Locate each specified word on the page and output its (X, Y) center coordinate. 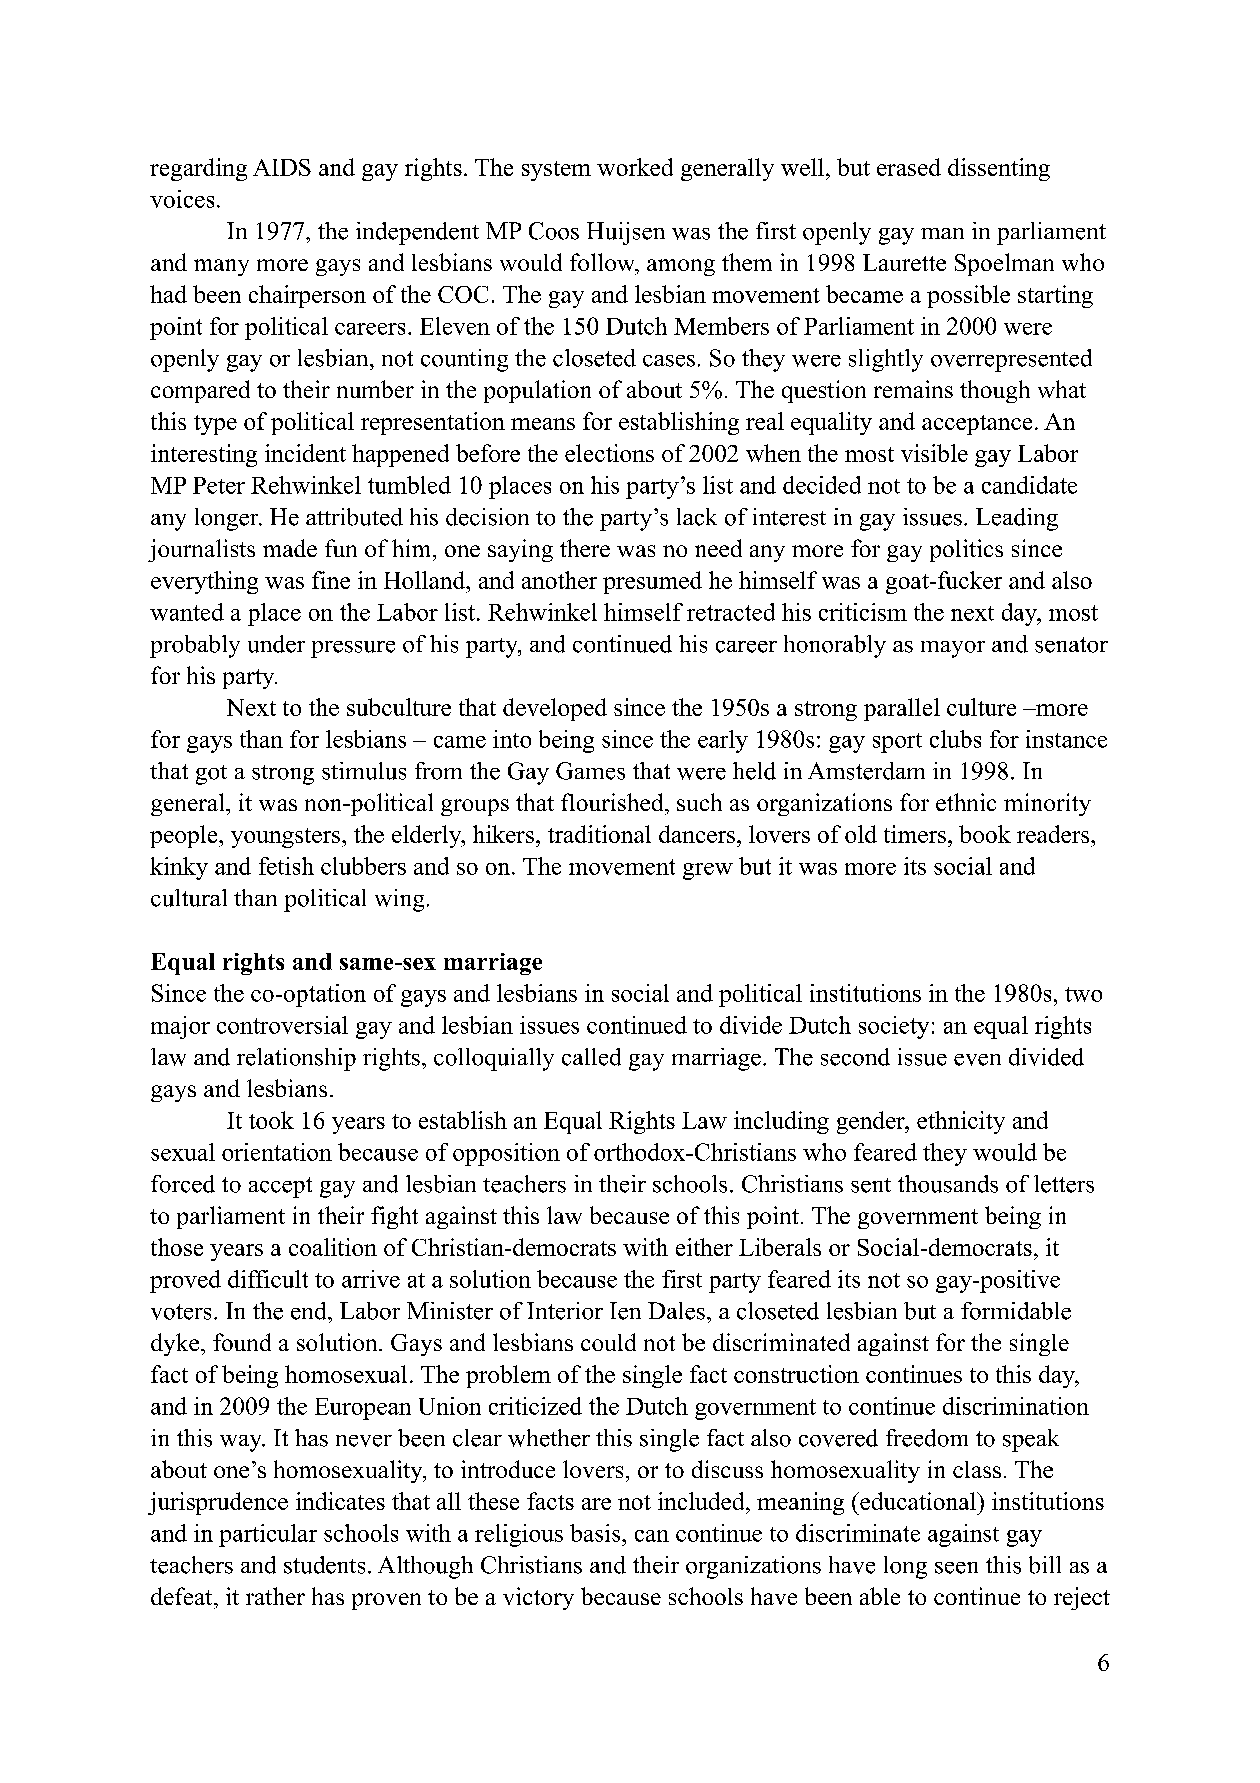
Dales (676, 1311)
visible (934, 453)
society (894, 1027)
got (211, 775)
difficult (268, 1279)
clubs (955, 739)
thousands (948, 1184)
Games (590, 771)
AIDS (282, 167)
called (591, 1057)
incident (305, 453)
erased (909, 167)
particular (268, 1535)
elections (609, 453)
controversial (282, 1025)
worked (635, 167)
